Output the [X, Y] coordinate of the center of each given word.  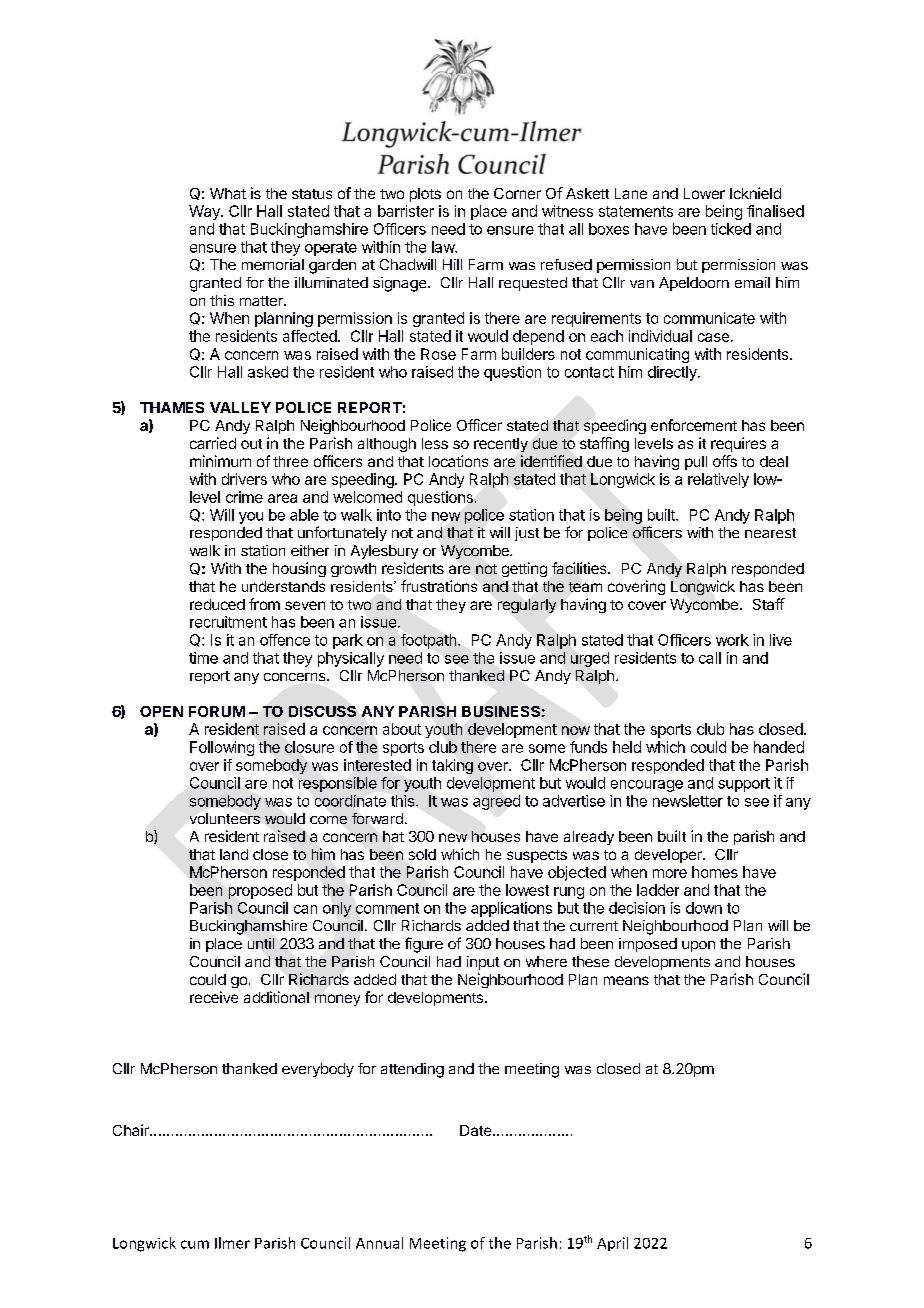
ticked [731, 229]
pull [696, 463]
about [402, 729]
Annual [379, 1243]
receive [214, 997]
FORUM [217, 711]
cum [195, 1244]
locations [458, 461]
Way [205, 212]
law [444, 247]
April [612, 1244]
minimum [220, 461]
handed [779, 747]
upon [698, 946]
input [483, 963]
